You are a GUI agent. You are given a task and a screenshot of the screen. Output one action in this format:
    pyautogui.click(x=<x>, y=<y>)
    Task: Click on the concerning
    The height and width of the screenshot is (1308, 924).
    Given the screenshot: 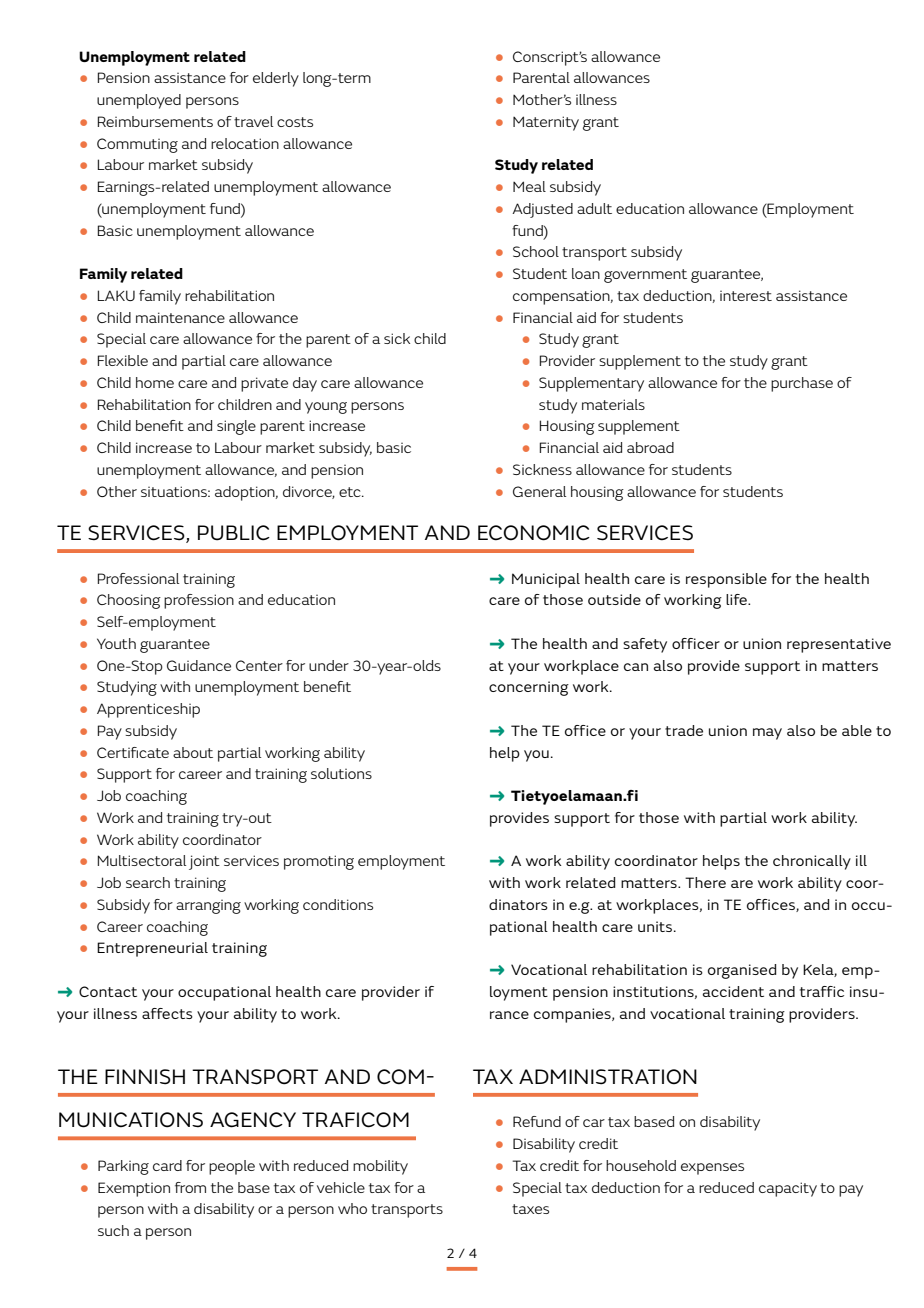 What is the action you would take?
    pyautogui.click(x=529, y=688)
